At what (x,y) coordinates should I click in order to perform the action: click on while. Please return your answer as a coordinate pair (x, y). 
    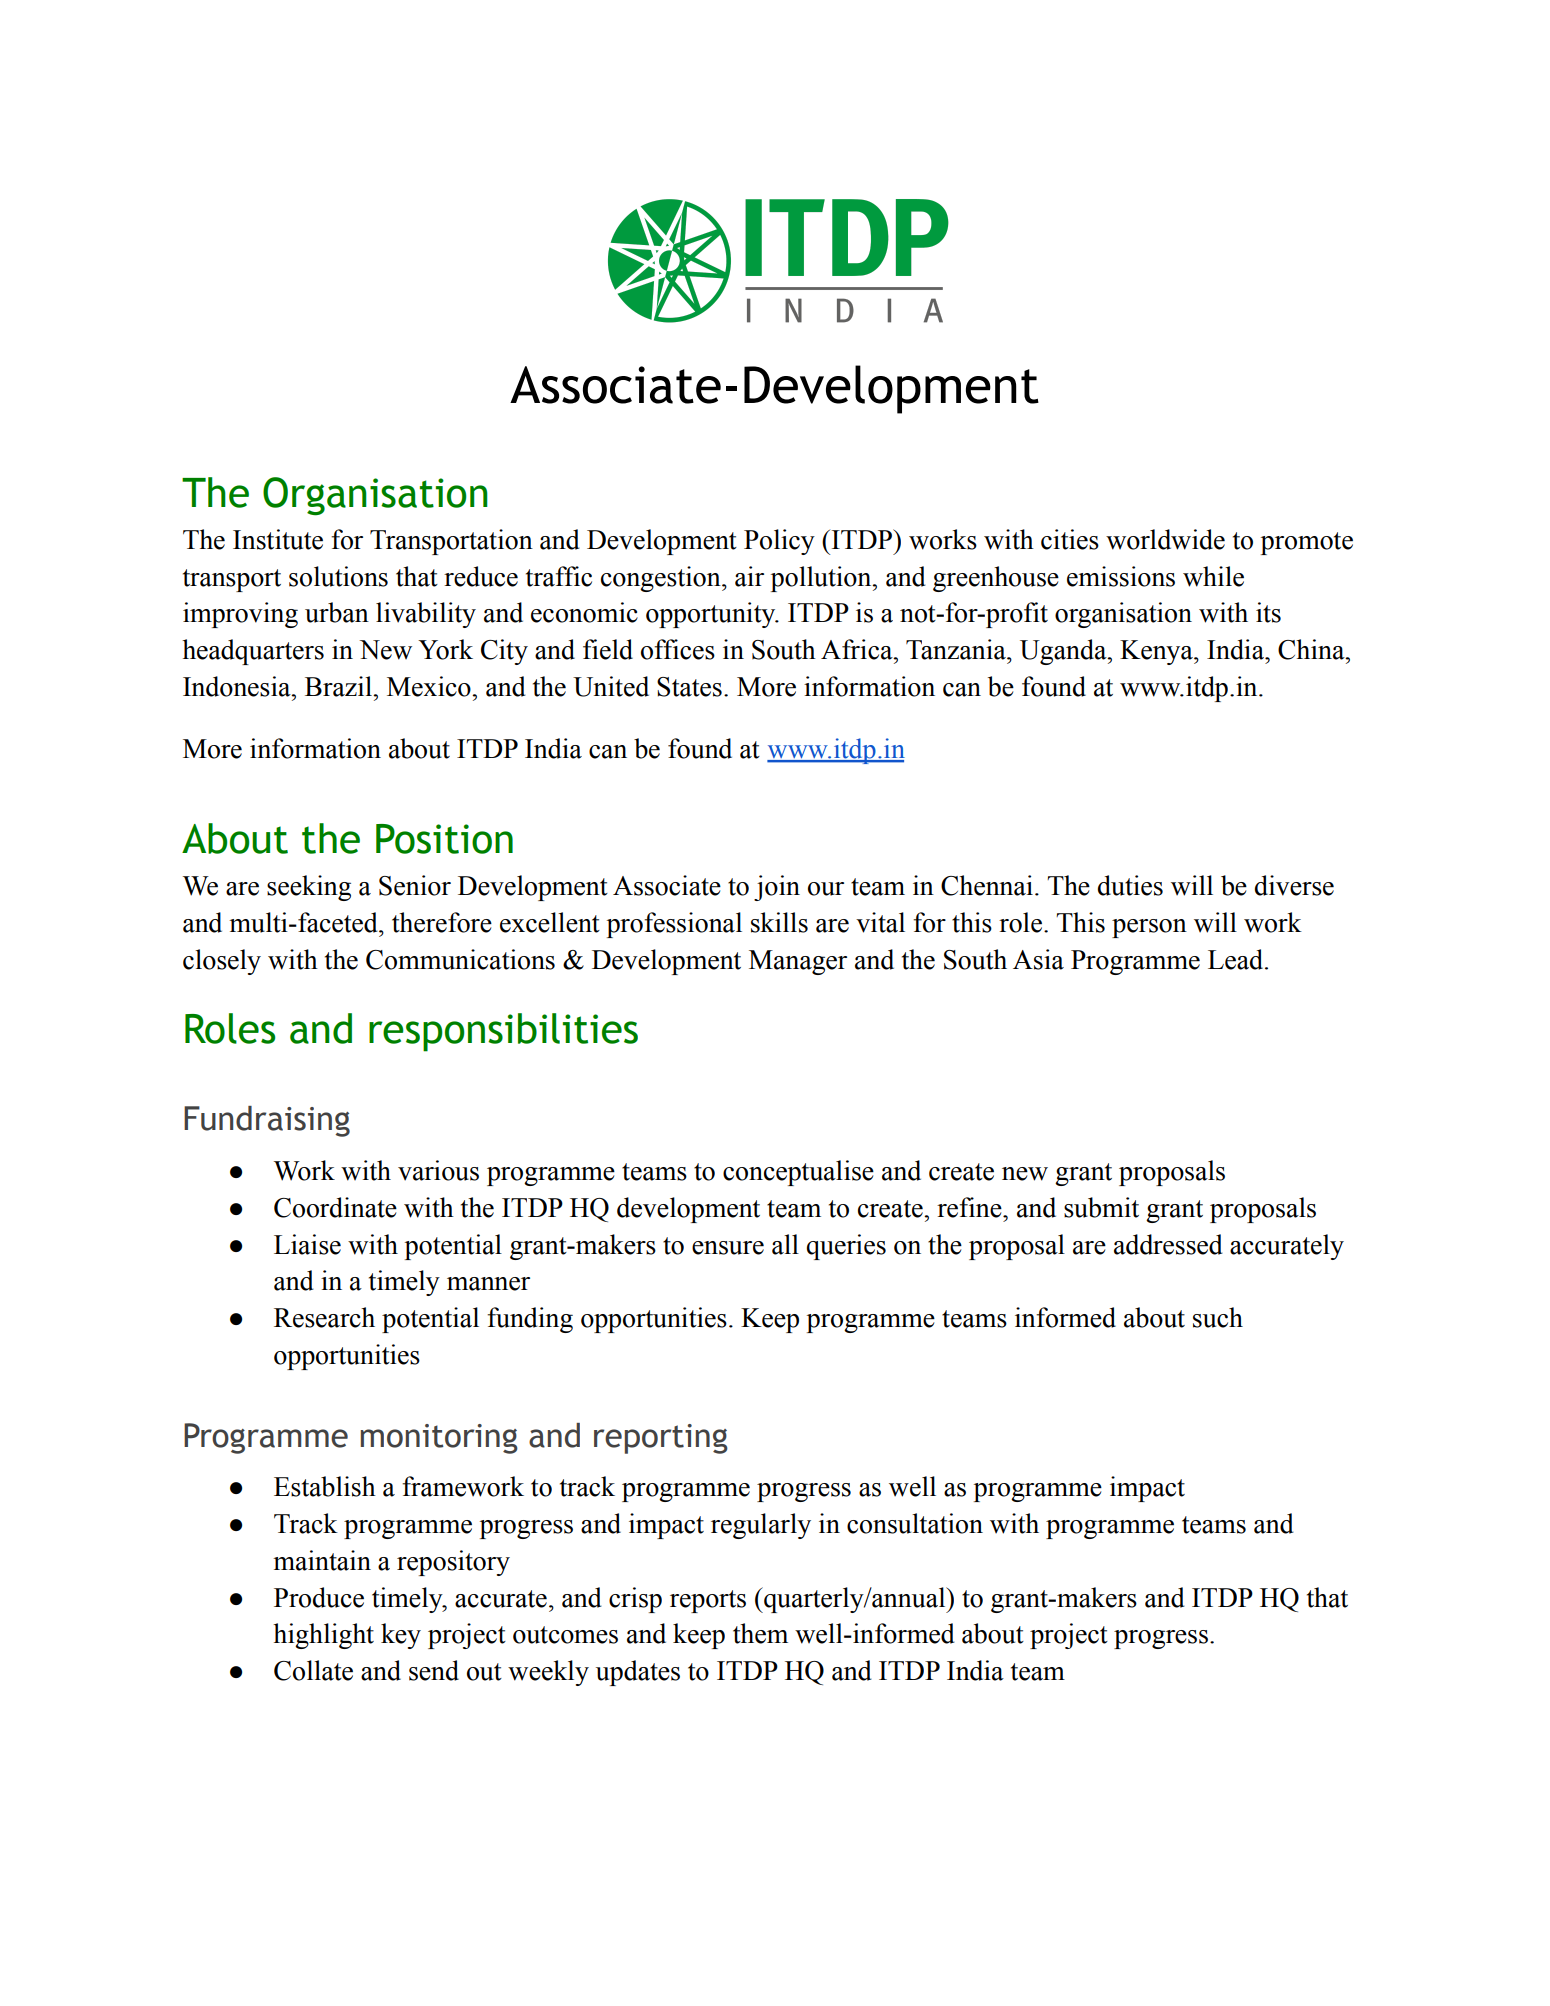
    Looking at the image, I should click on (1213, 576).
